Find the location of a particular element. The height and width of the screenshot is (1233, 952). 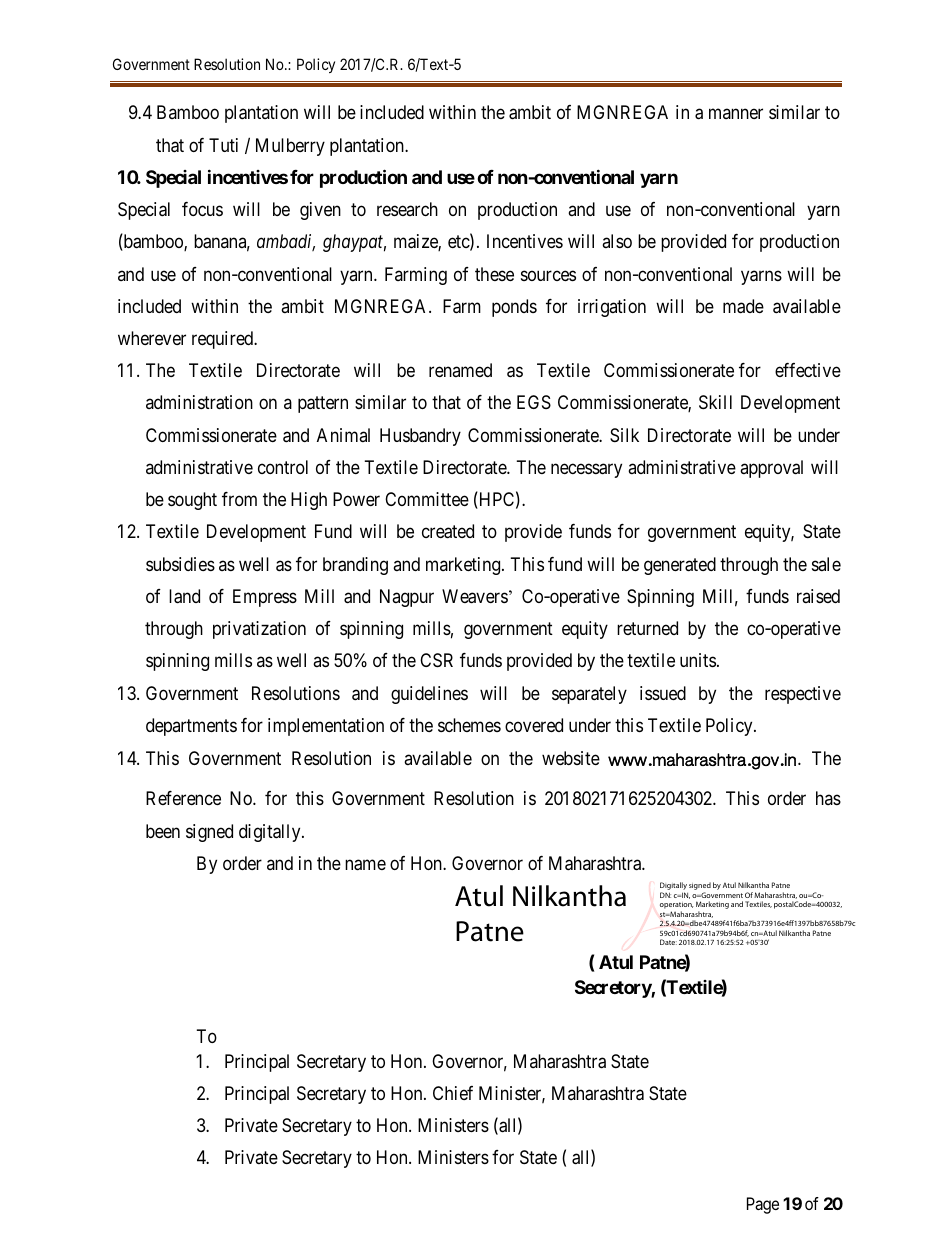

manner is located at coordinates (736, 114).
